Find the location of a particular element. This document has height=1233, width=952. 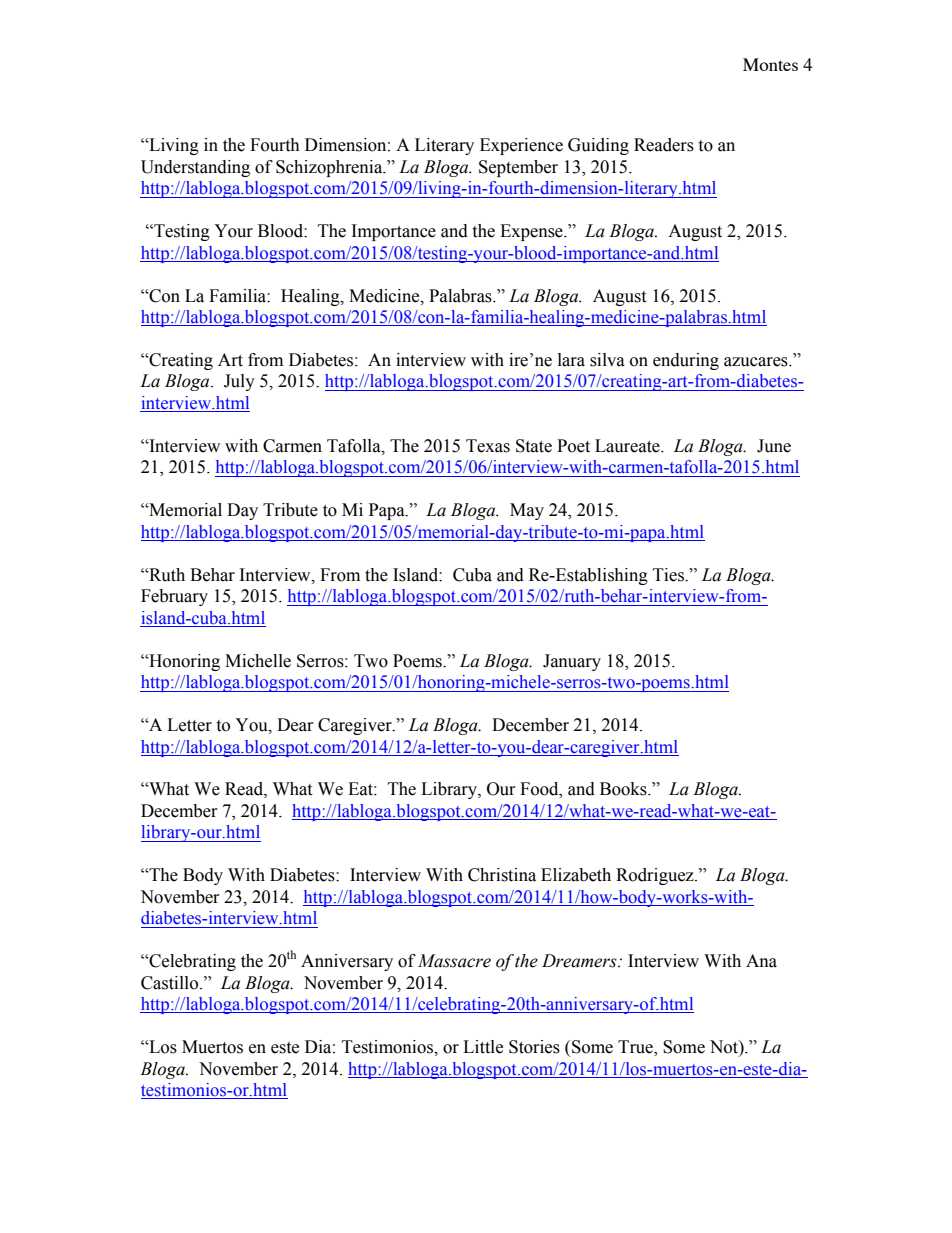

Christina is located at coordinates (502, 875).
